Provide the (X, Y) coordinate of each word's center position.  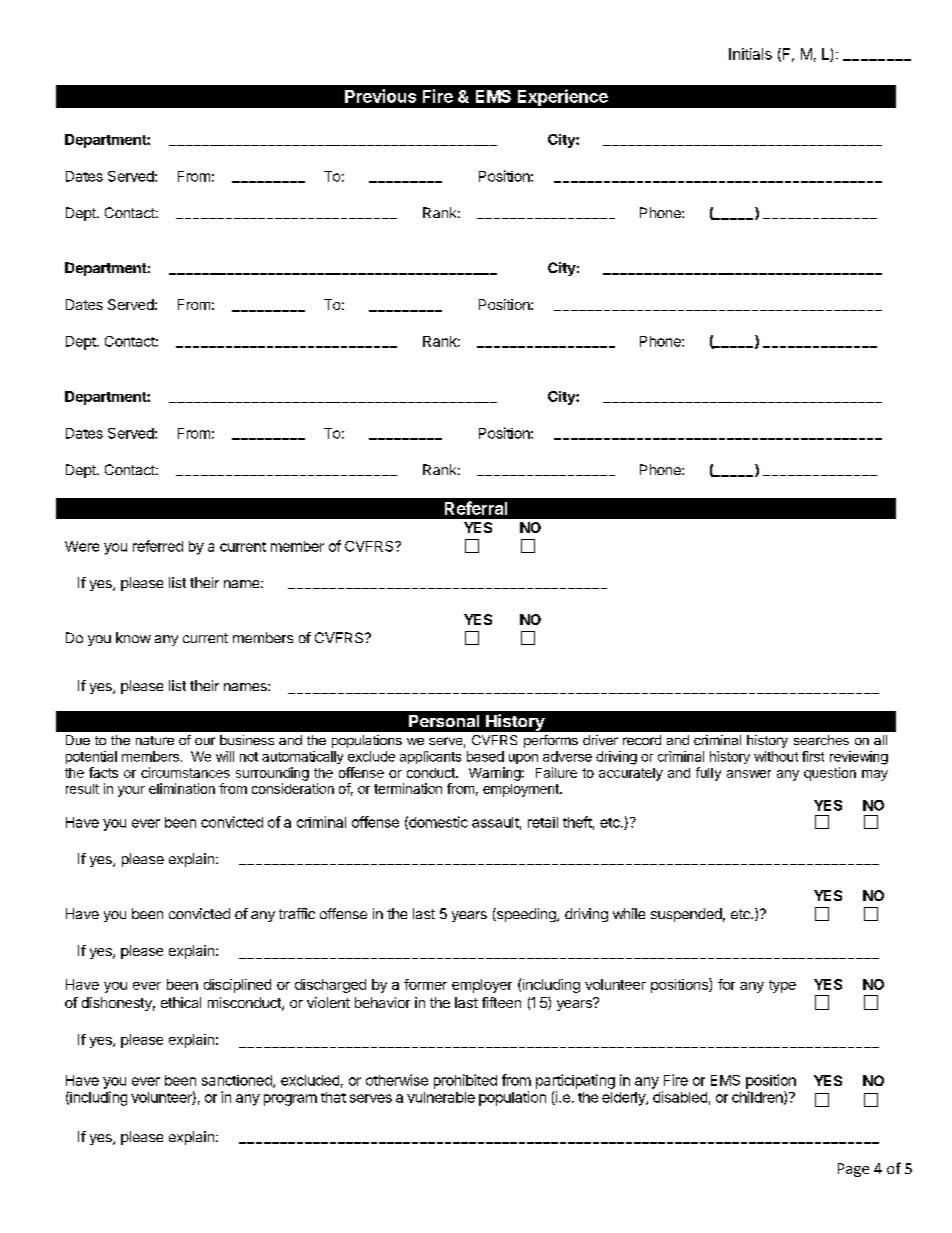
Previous (380, 96)
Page (853, 1170)
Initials (750, 54)
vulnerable (441, 1097)
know (133, 637)
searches (821, 740)
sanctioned (238, 1081)
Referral (476, 508)
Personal (444, 721)
